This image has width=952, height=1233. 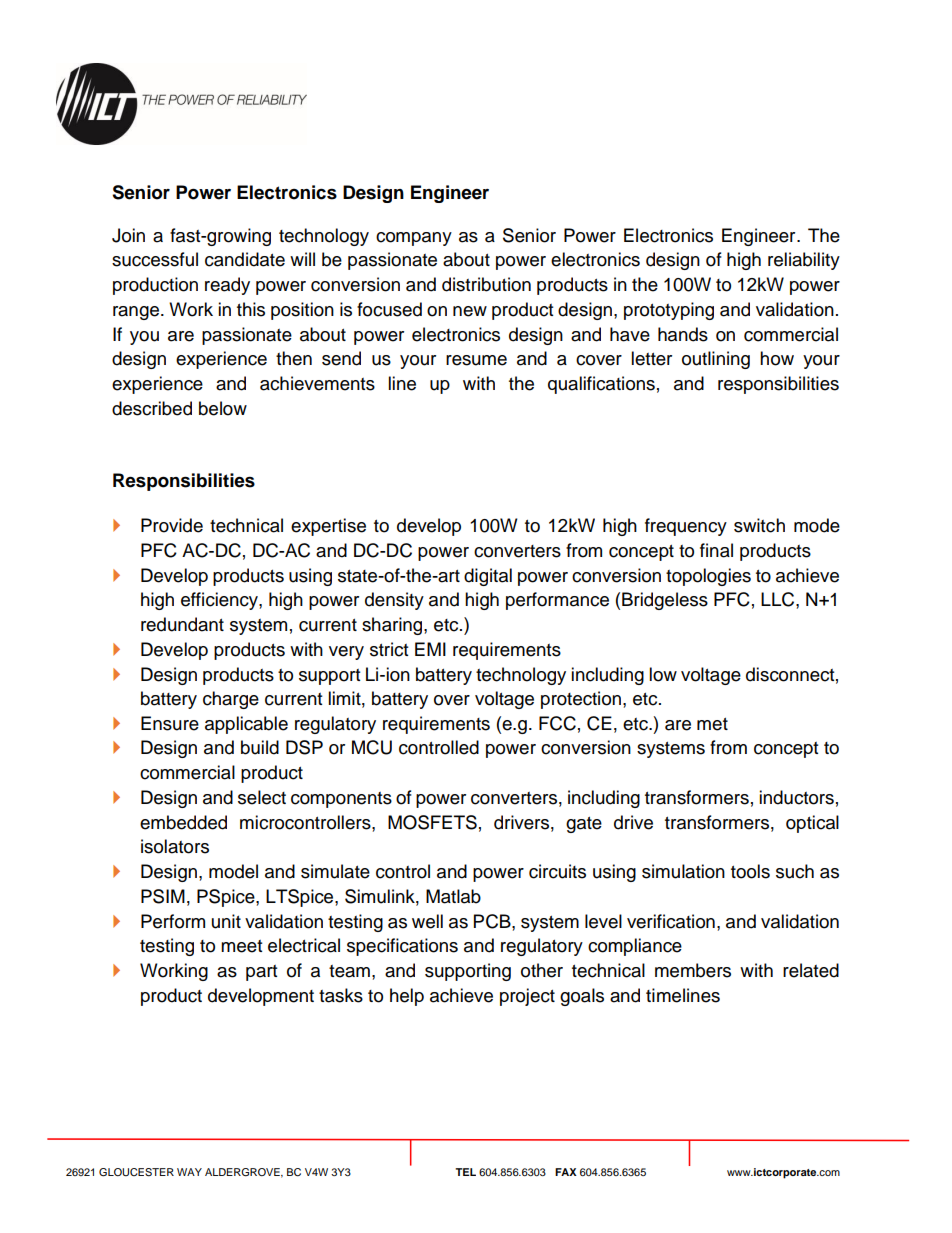 I want to click on WAY, so click(x=189, y=1172).
